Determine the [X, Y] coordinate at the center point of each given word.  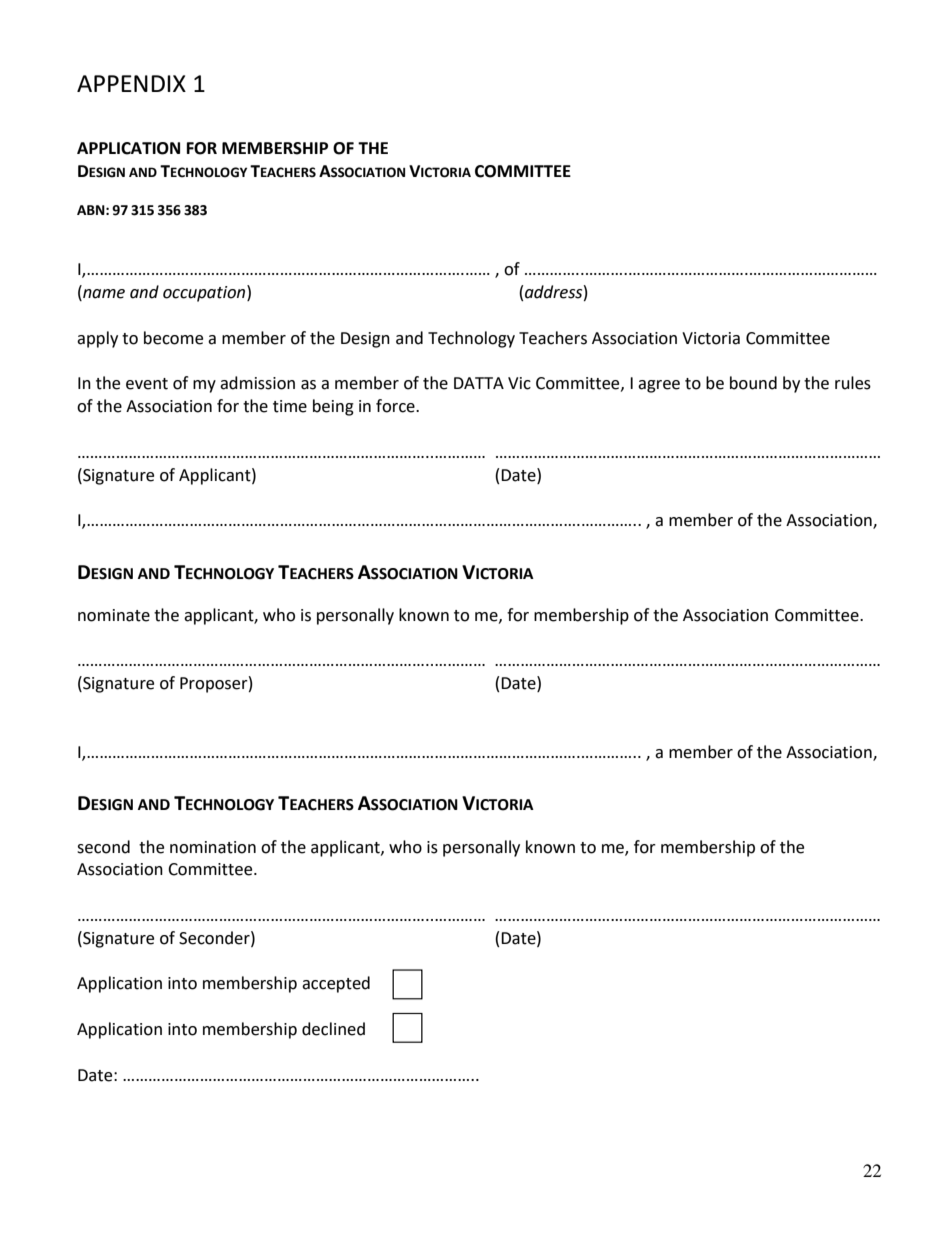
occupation [205, 293]
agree [659, 386]
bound [753, 383]
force [396, 406]
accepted [336, 984]
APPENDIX [131, 83]
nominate [114, 615]
